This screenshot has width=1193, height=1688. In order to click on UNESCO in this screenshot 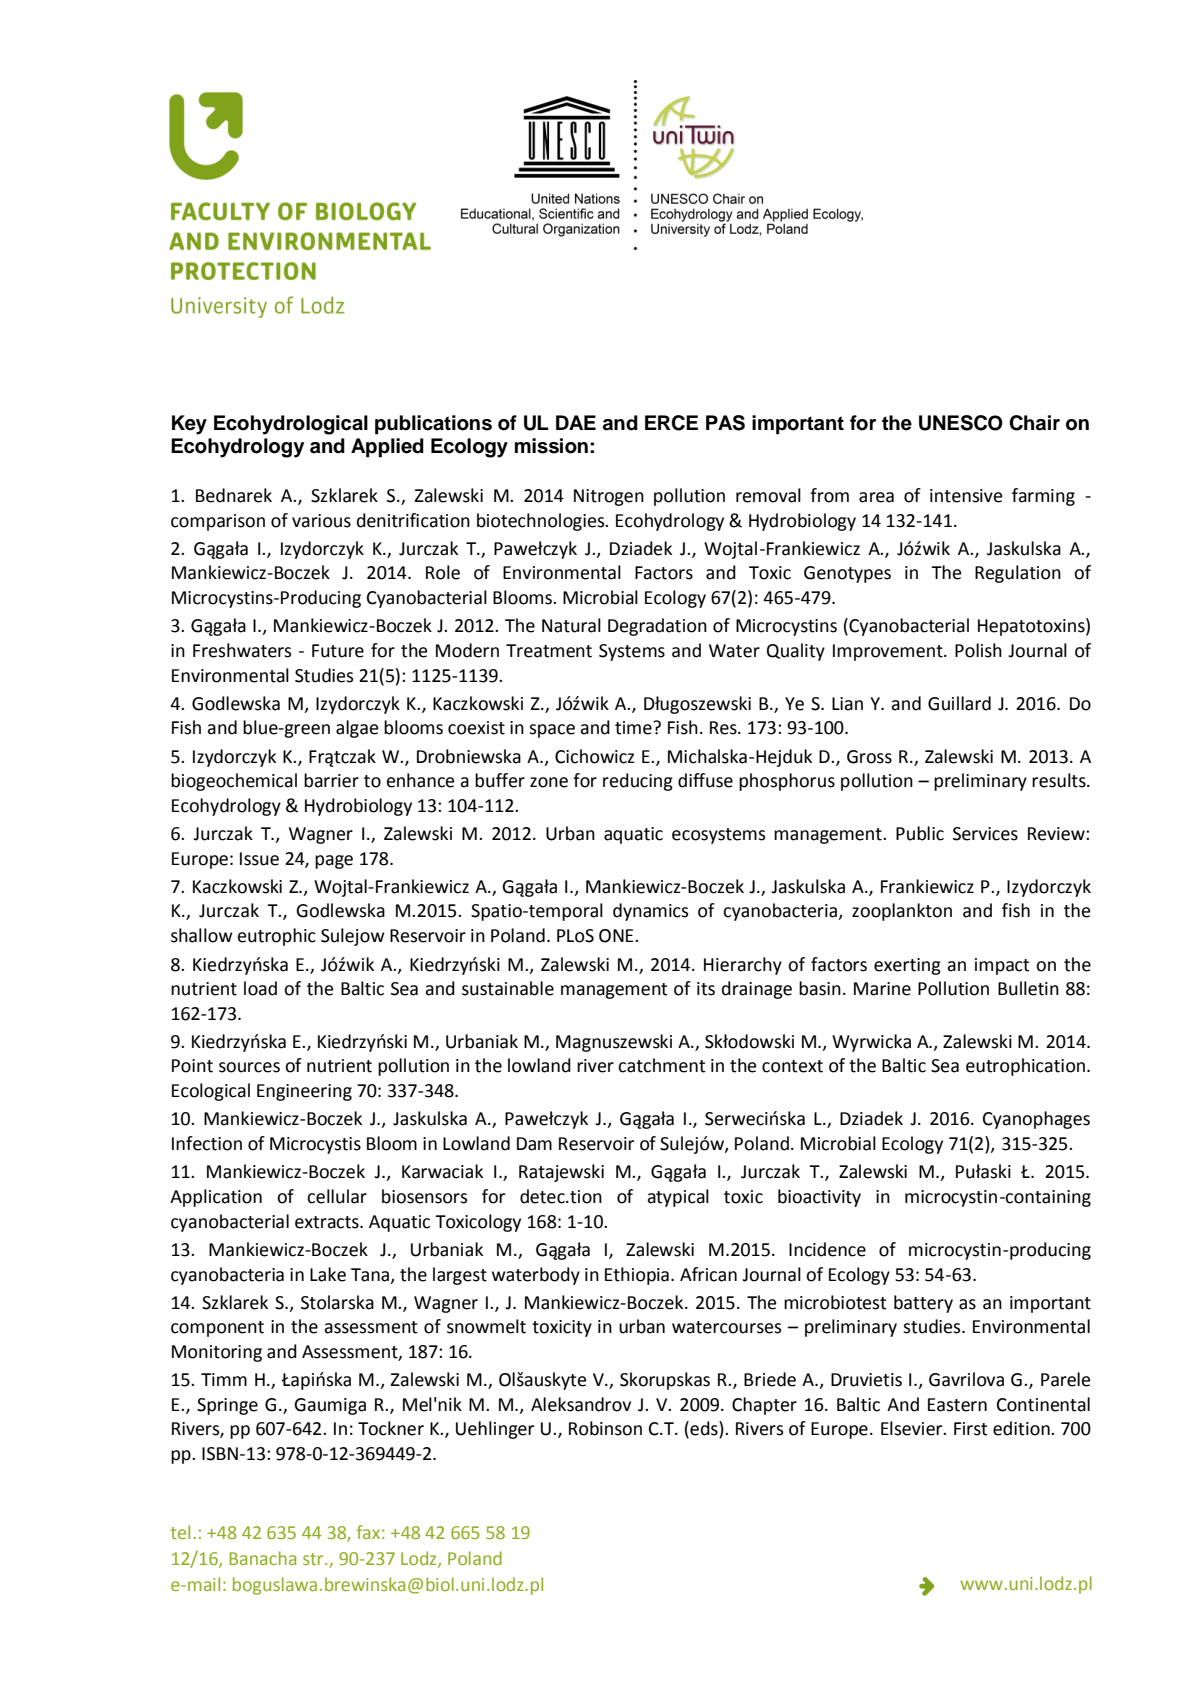, I will do `click(961, 423)`.
